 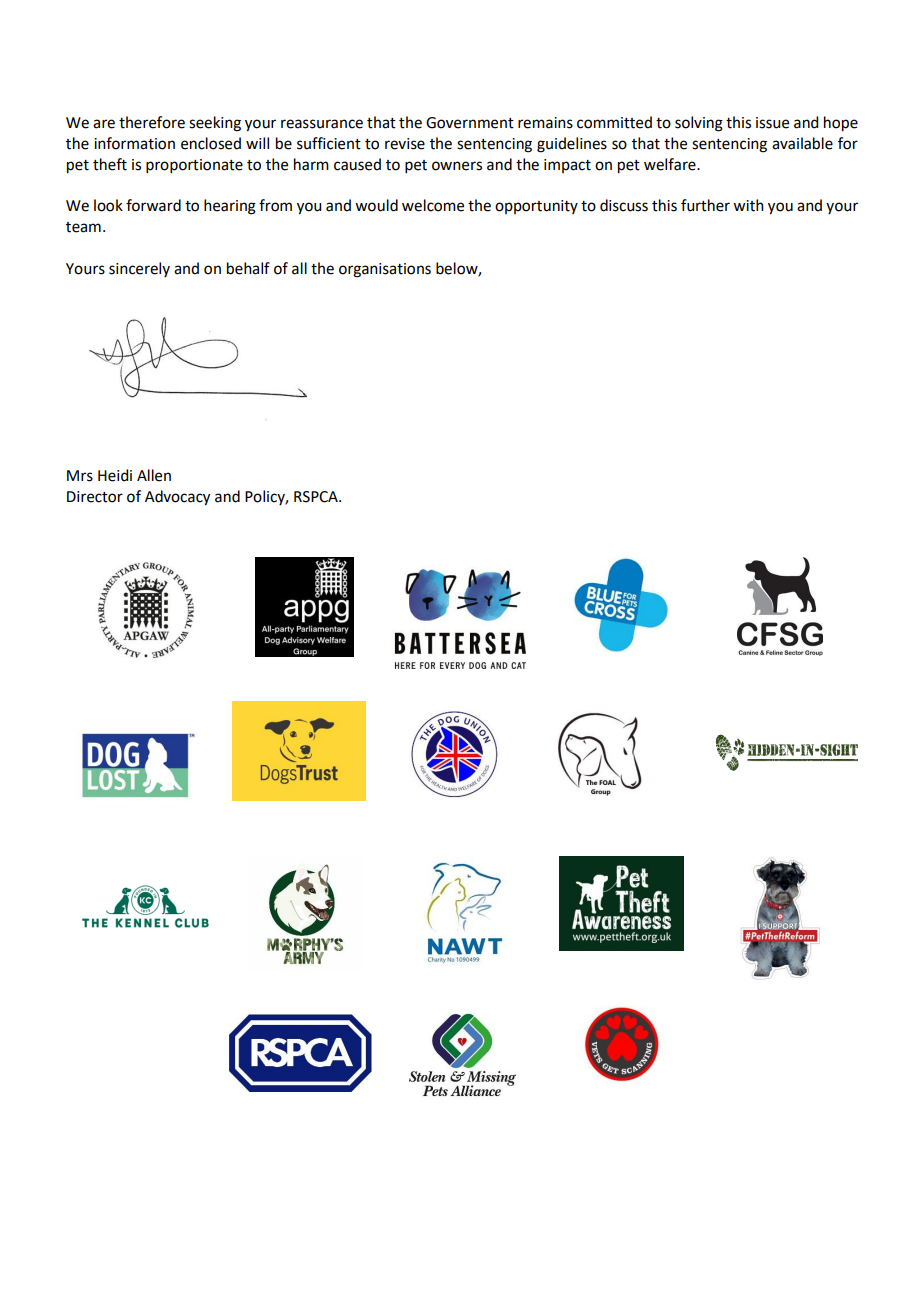 I want to click on therefore, so click(x=152, y=122).
